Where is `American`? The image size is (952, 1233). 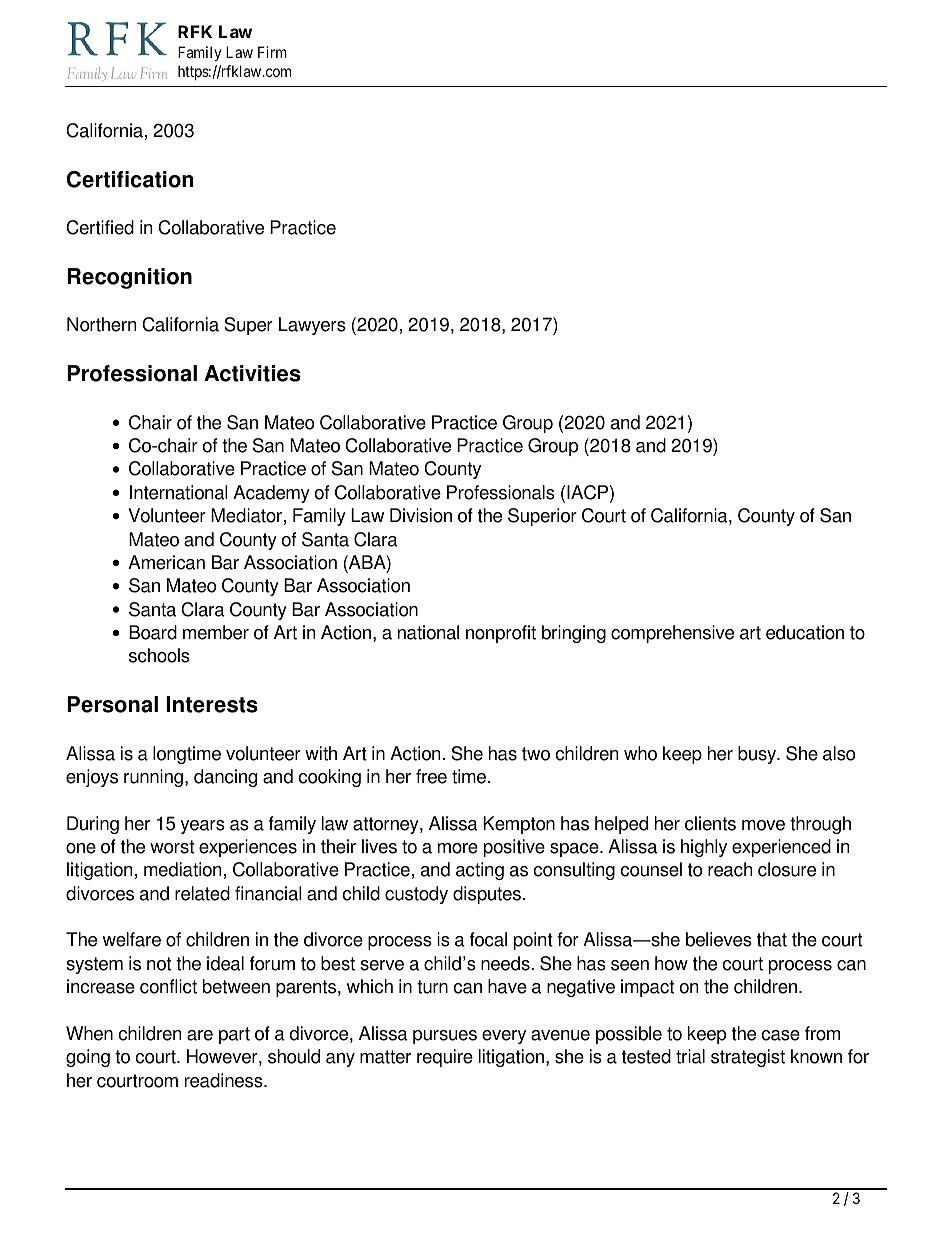 American is located at coordinates (166, 562).
